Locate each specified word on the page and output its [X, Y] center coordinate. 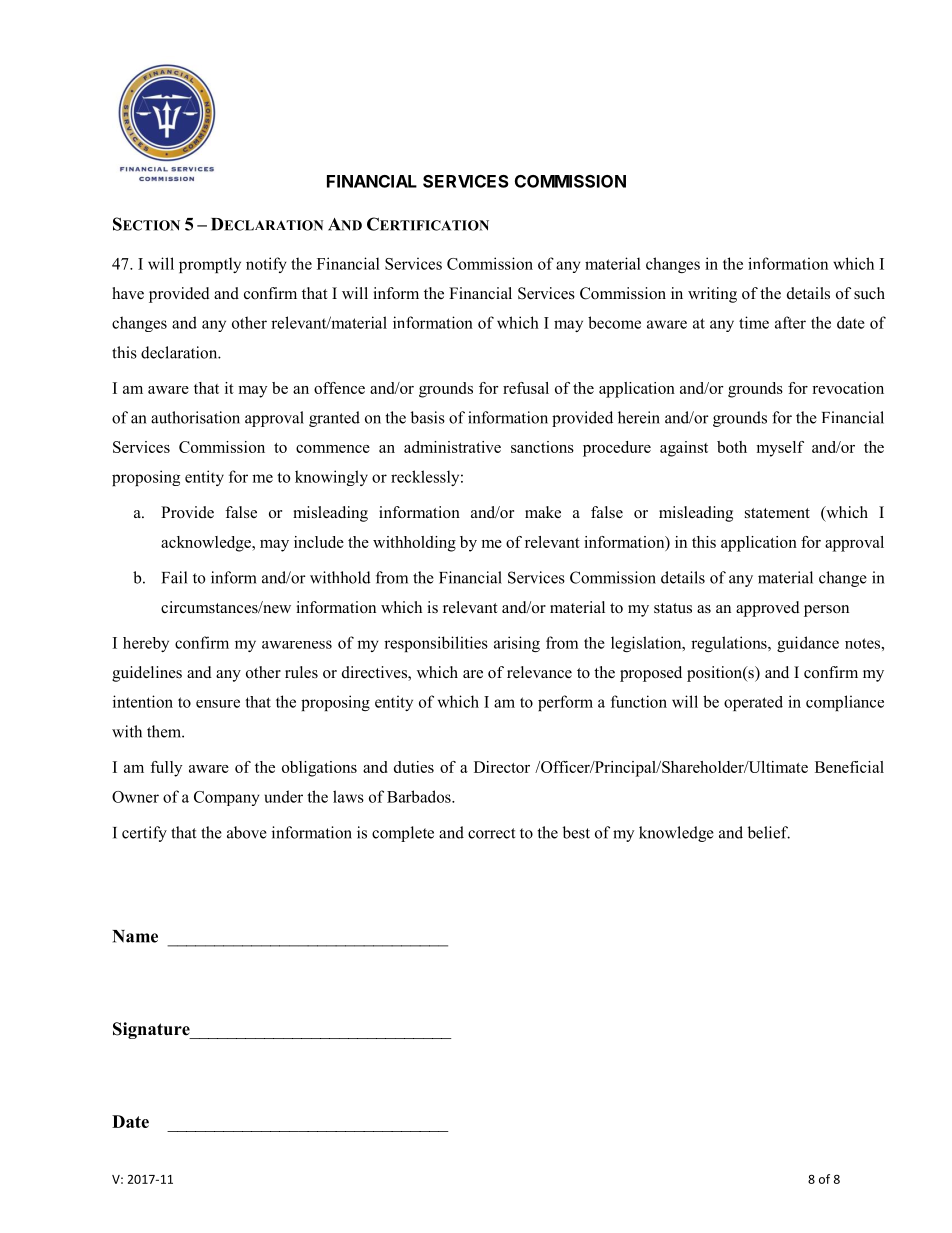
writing [712, 295]
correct [491, 833]
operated [753, 703]
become [614, 322]
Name [135, 936]
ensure [218, 703]
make [543, 512]
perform [565, 703]
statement [777, 513]
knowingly [331, 478]
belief [769, 832]
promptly [210, 265]
